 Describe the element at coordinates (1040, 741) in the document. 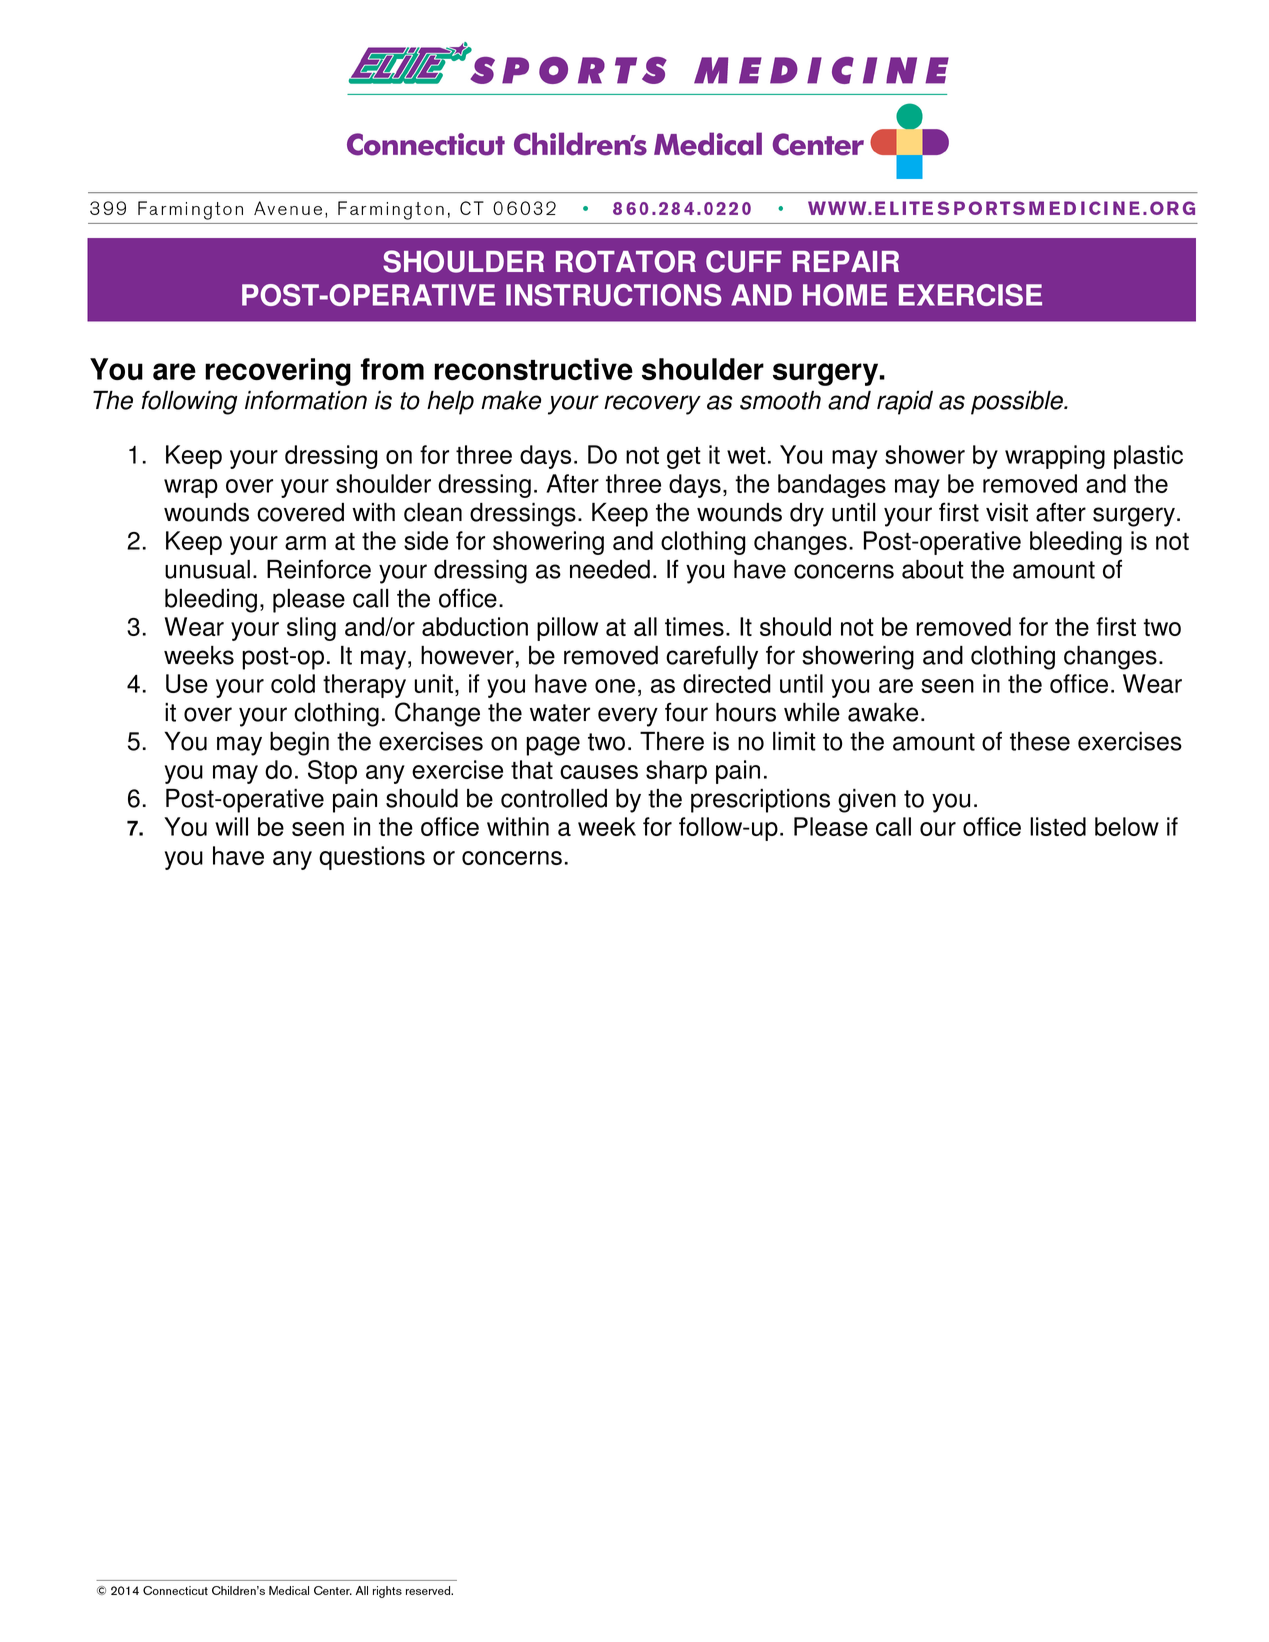

I see `these` at that location.
